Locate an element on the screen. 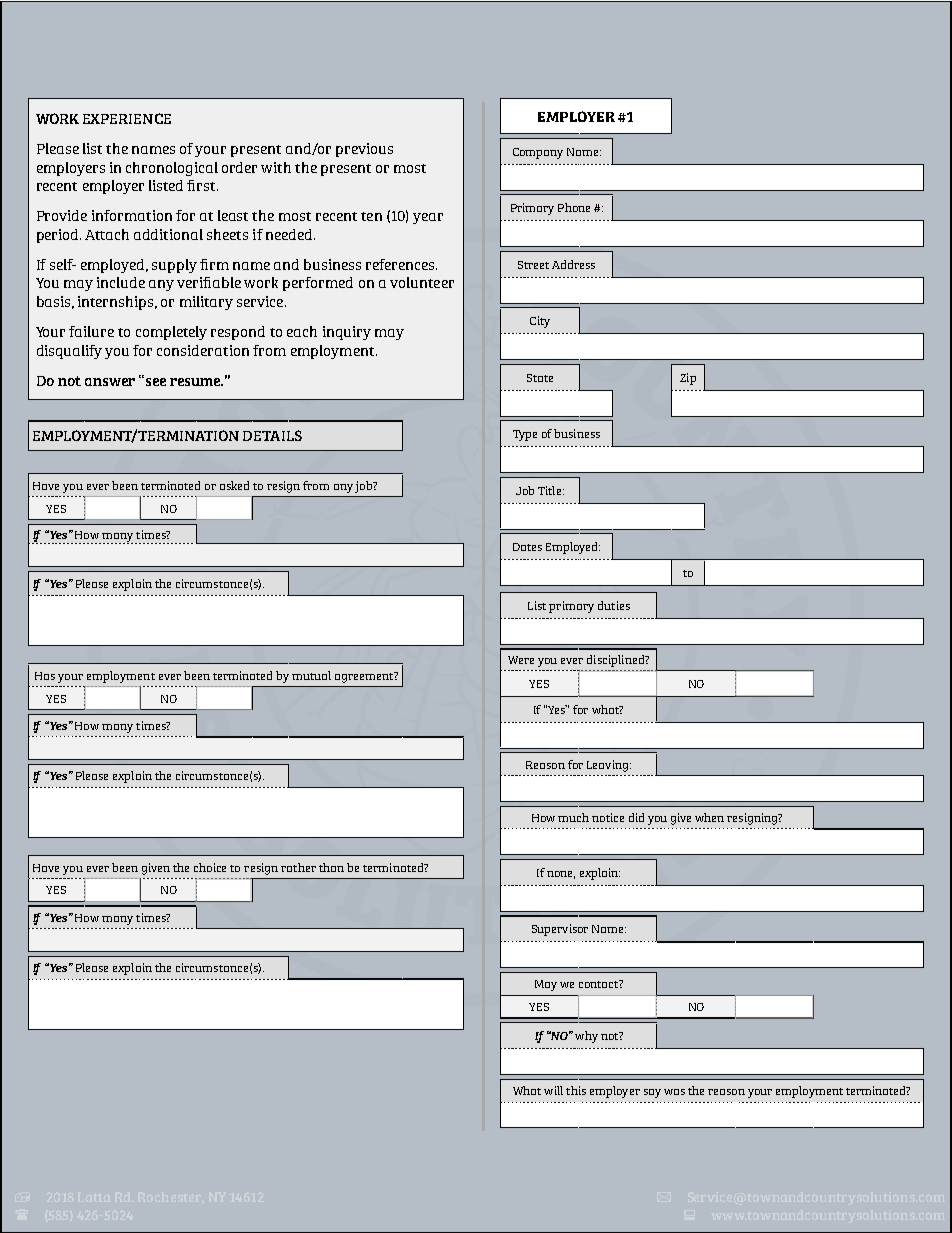 The height and width of the screenshot is (1233, 952). Has is located at coordinates (45, 676).
